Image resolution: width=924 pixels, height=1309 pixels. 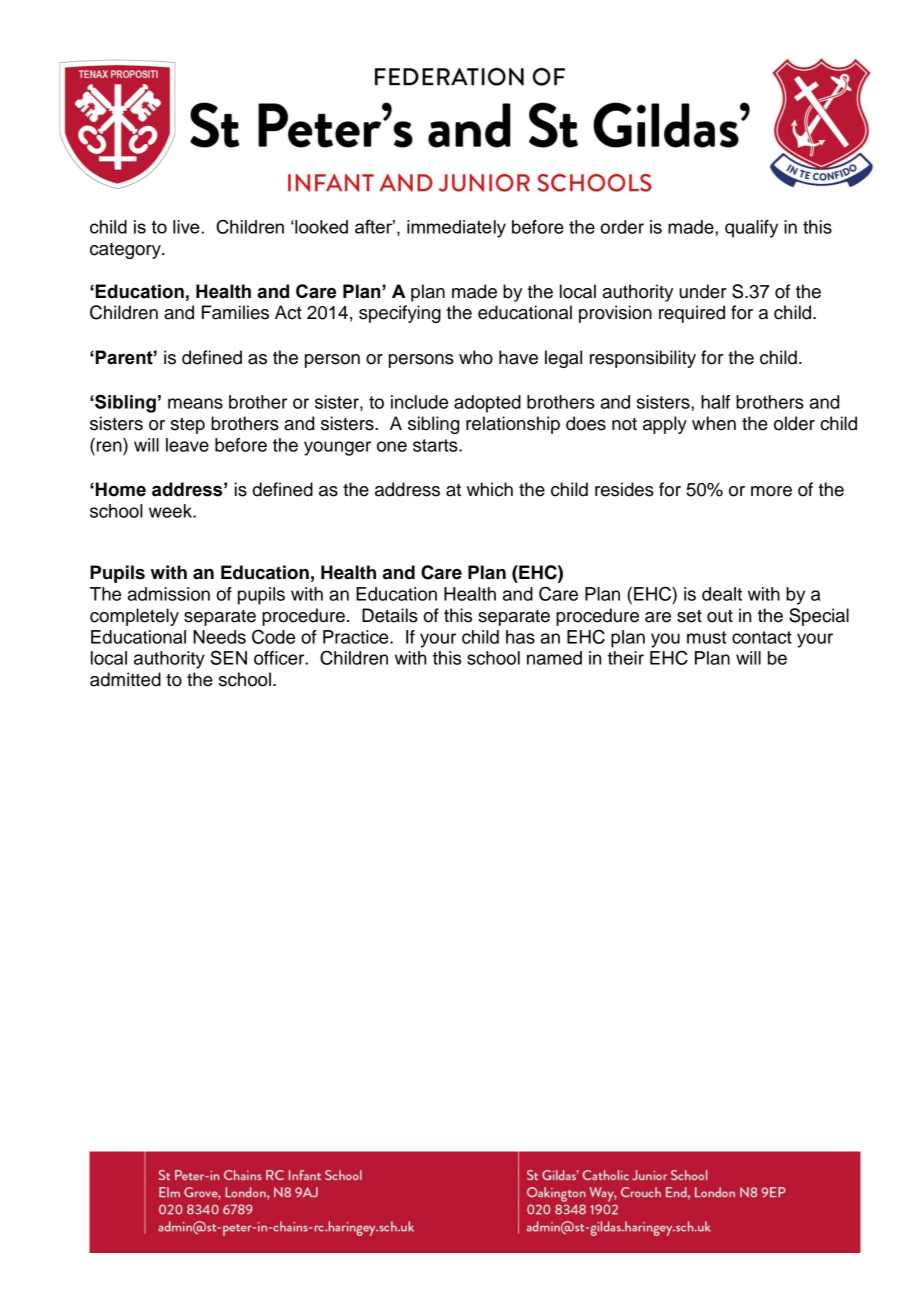 I want to click on Home, so click(x=121, y=489).
